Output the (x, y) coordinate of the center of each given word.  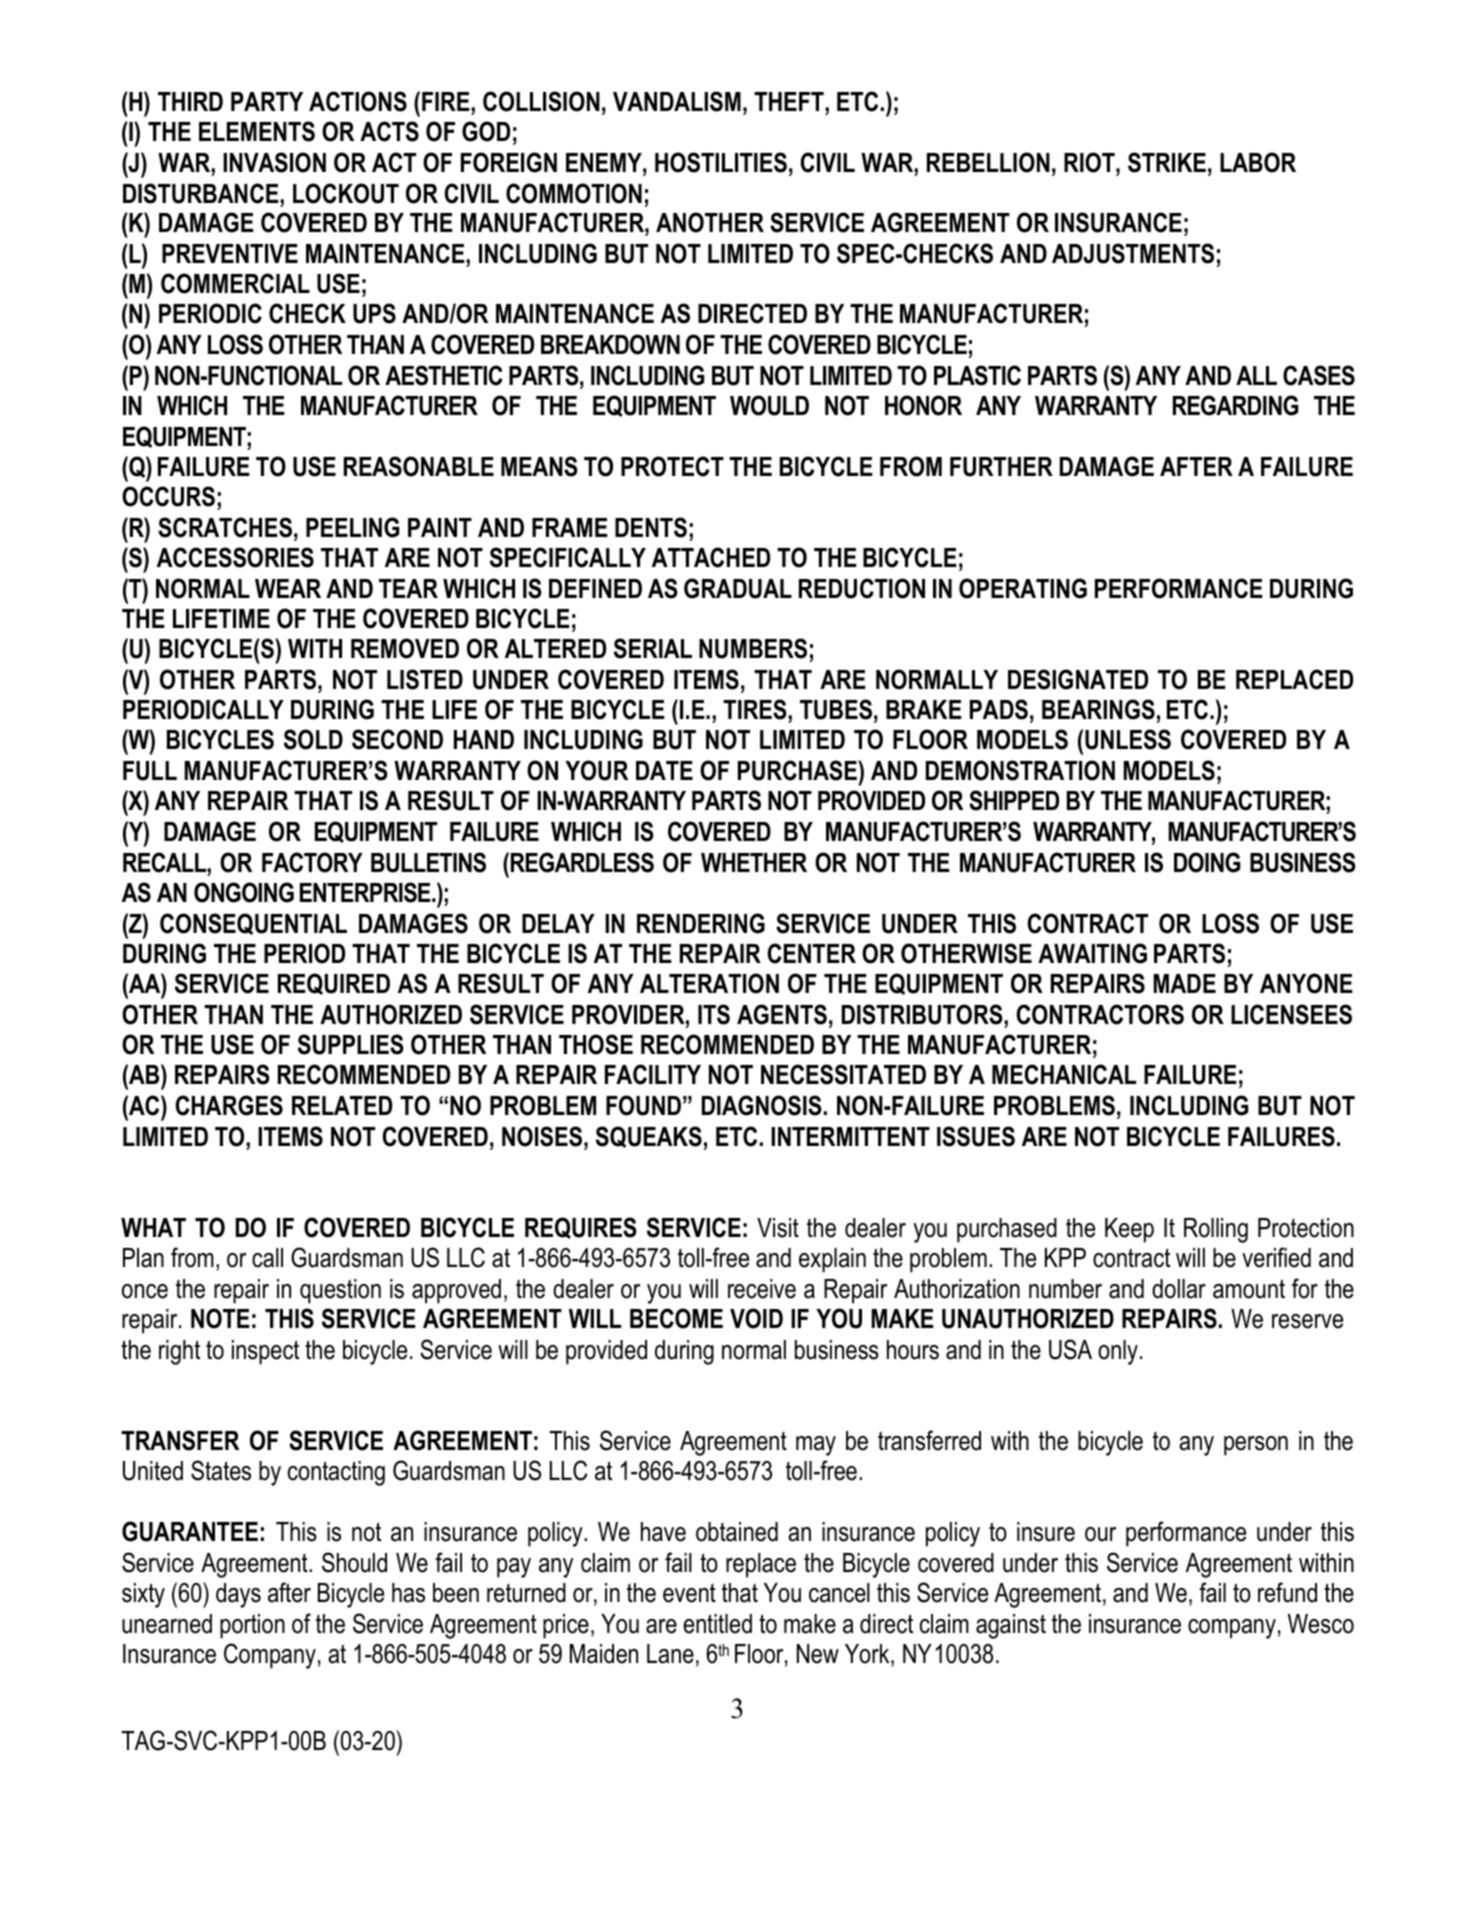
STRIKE (1167, 162)
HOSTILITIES (721, 162)
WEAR (288, 588)
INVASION (274, 162)
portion (252, 1626)
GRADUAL (738, 588)
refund (1287, 1592)
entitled (717, 1624)
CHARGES (229, 1105)
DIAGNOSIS (762, 1105)
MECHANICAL (1064, 1074)
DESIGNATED (1078, 679)
